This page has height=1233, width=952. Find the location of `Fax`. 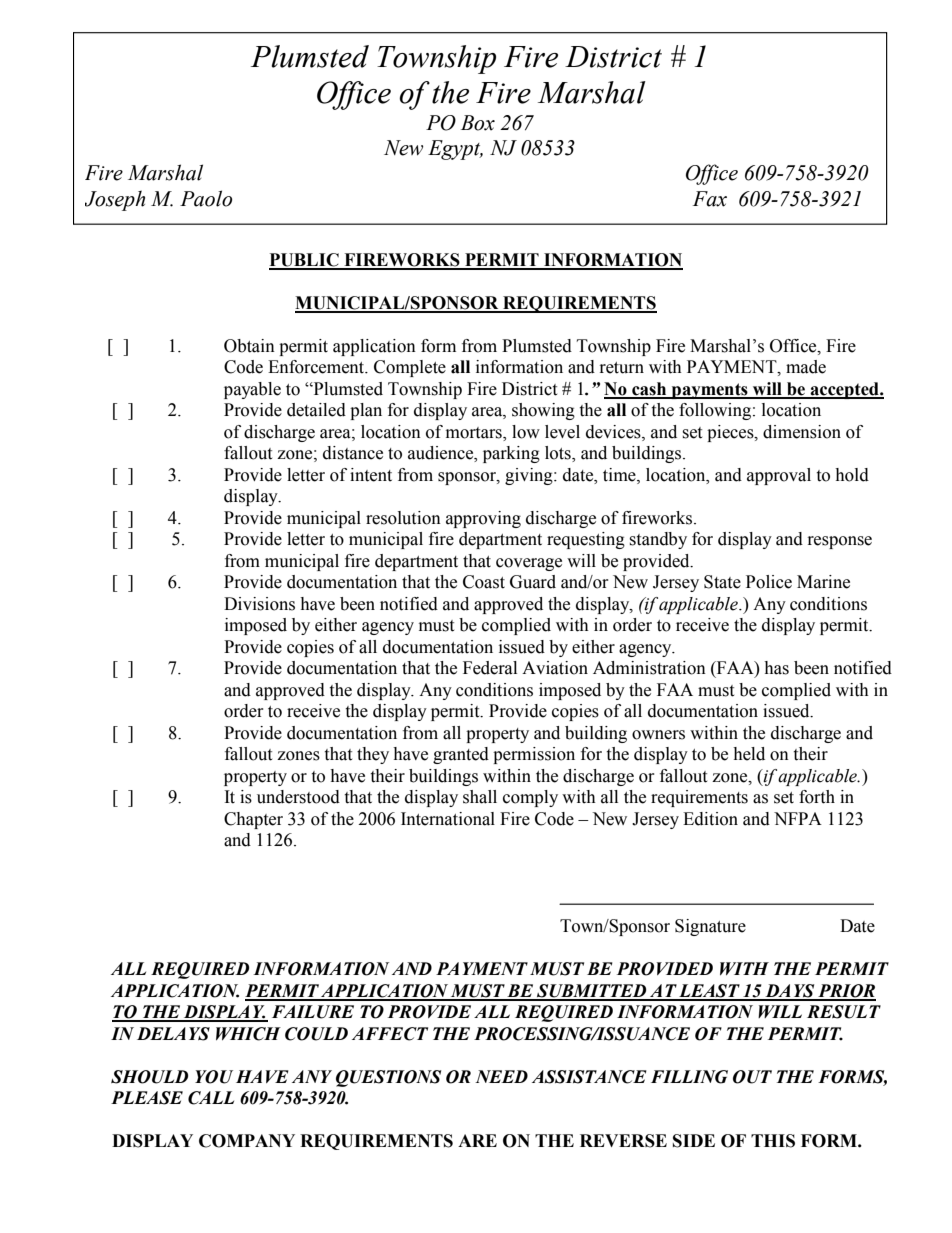

Fax is located at coordinates (710, 199).
